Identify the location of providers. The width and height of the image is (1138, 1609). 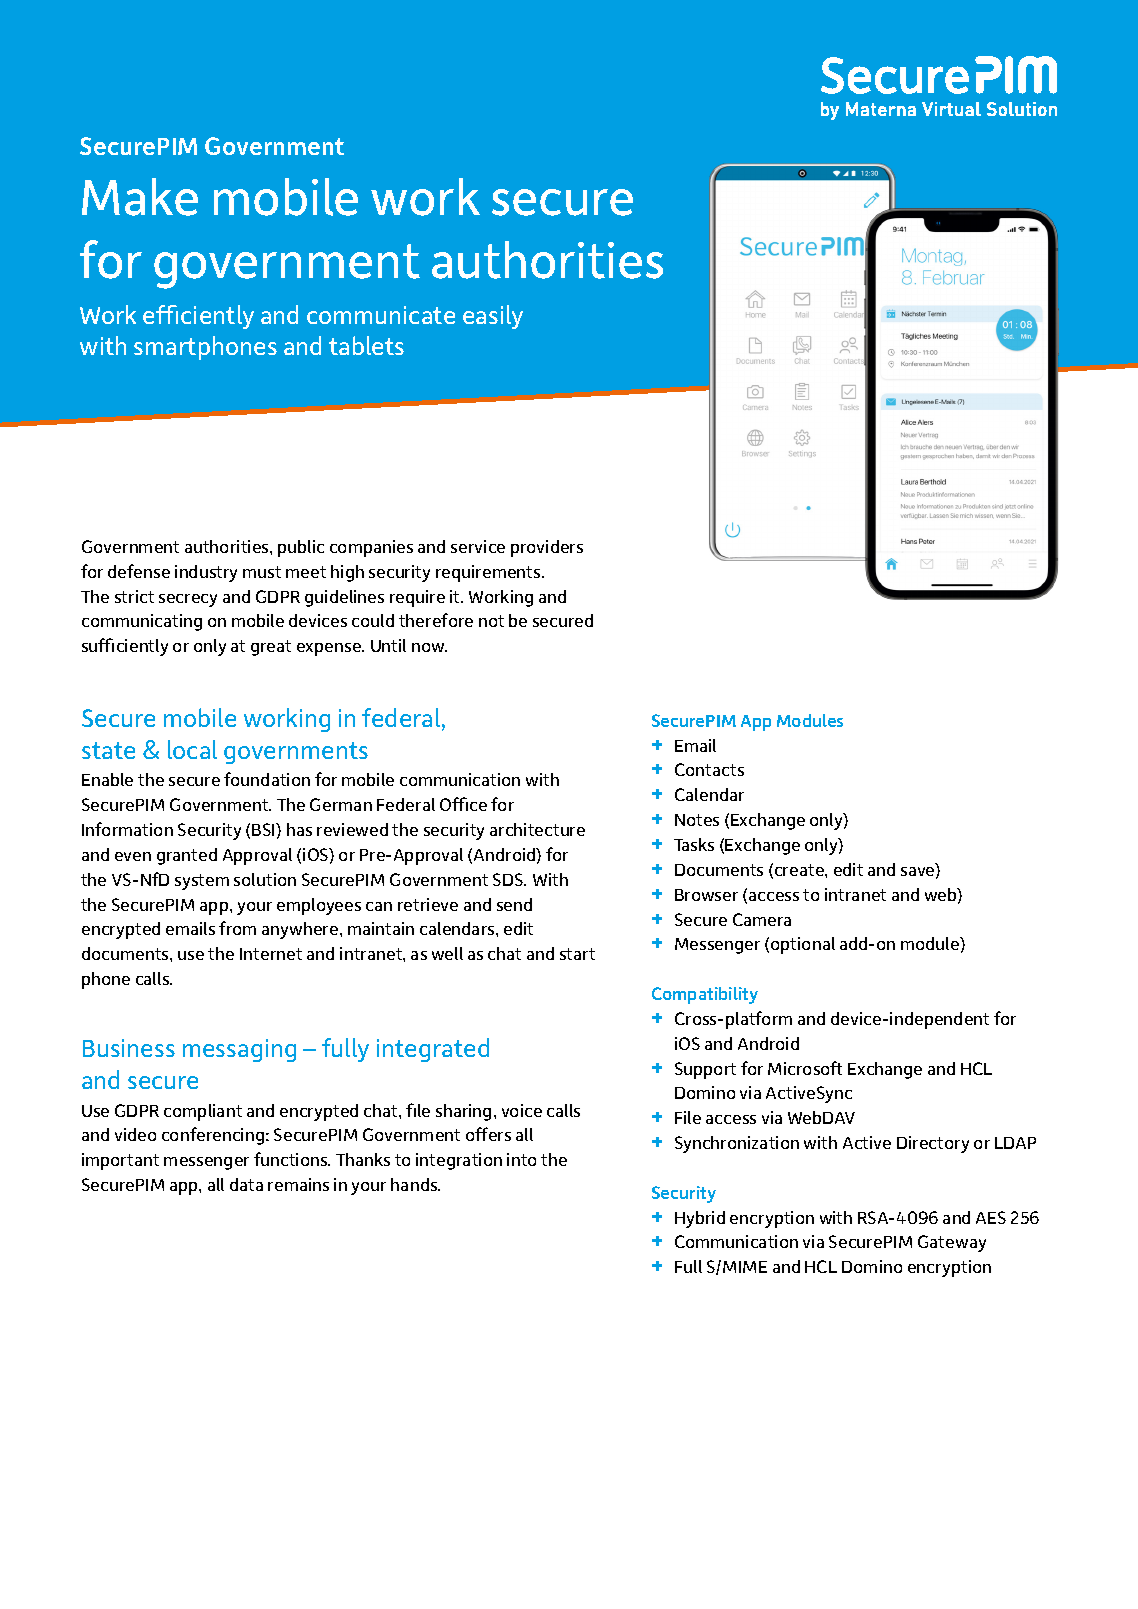
(547, 548).
